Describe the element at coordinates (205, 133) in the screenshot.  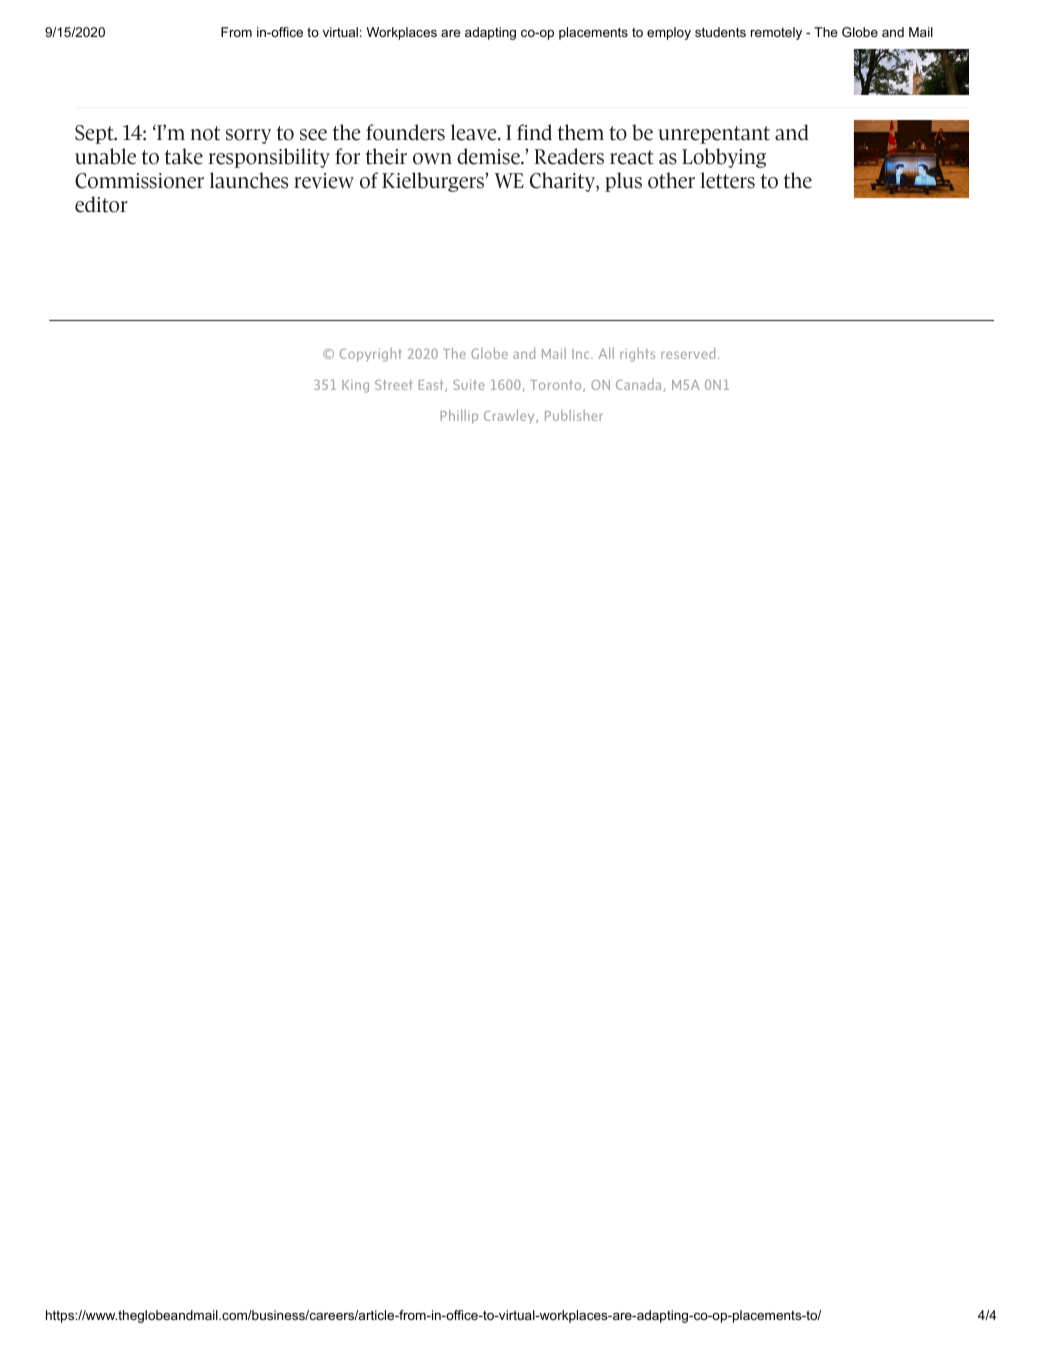
I see `not` at that location.
